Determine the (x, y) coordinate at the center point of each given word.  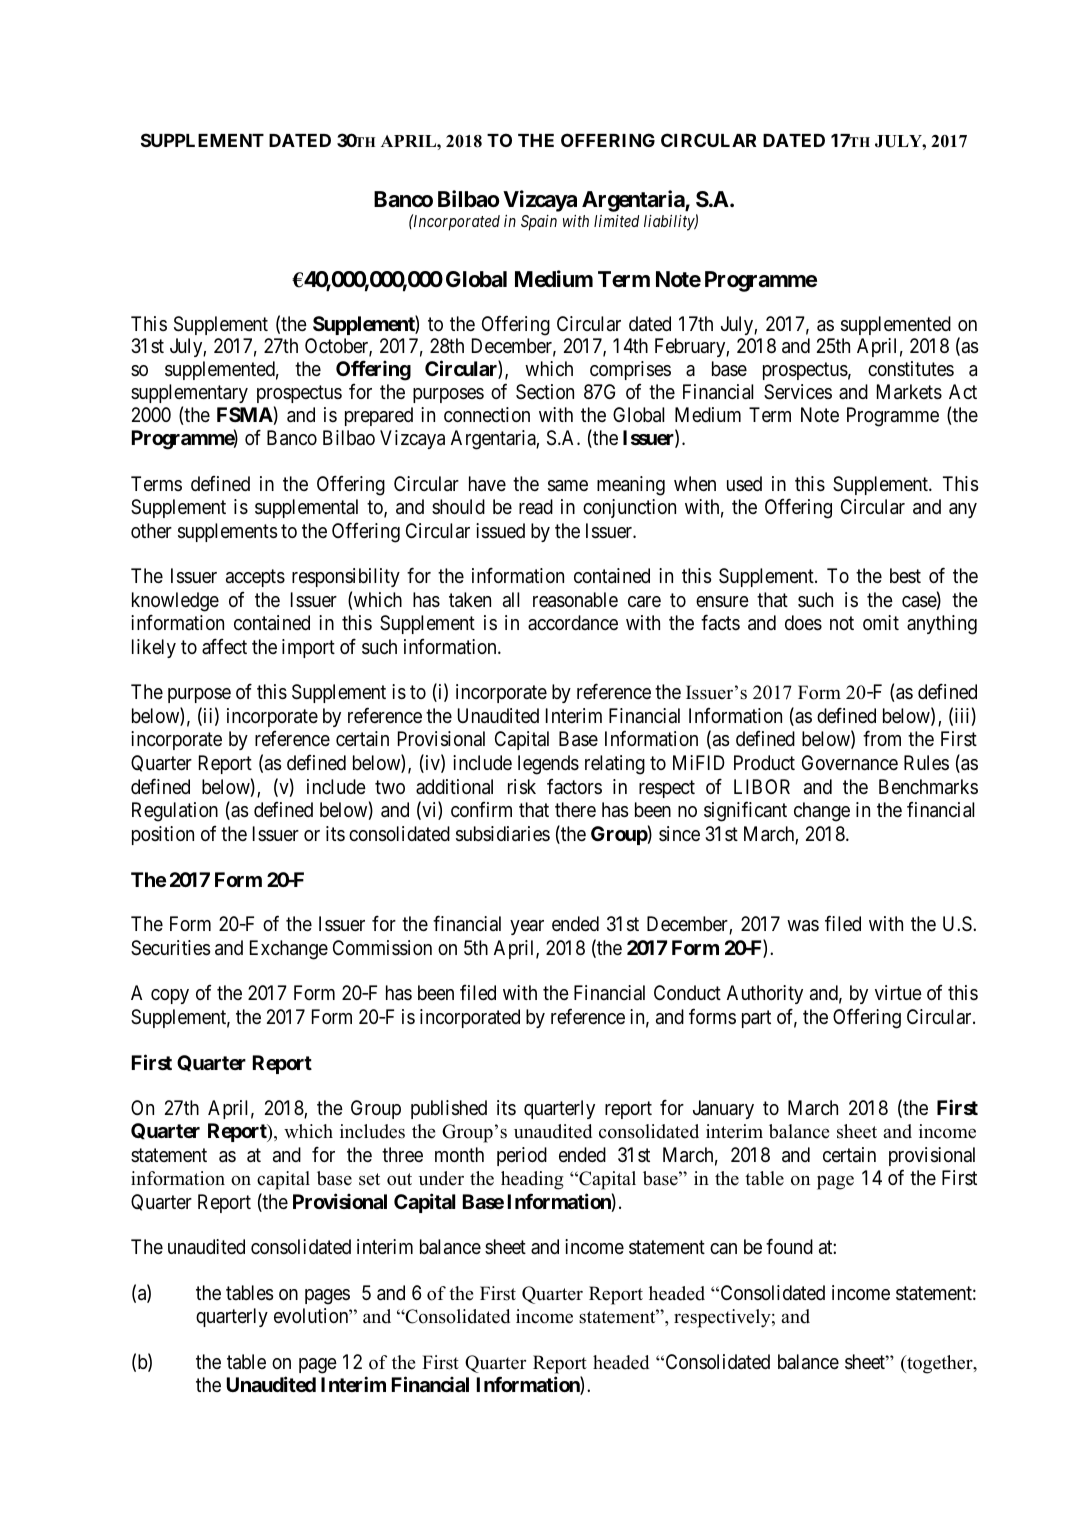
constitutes (911, 368)
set (369, 1179)
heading (532, 1180)
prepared (379, 416)
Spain (539, 223)
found (789, 1246)
